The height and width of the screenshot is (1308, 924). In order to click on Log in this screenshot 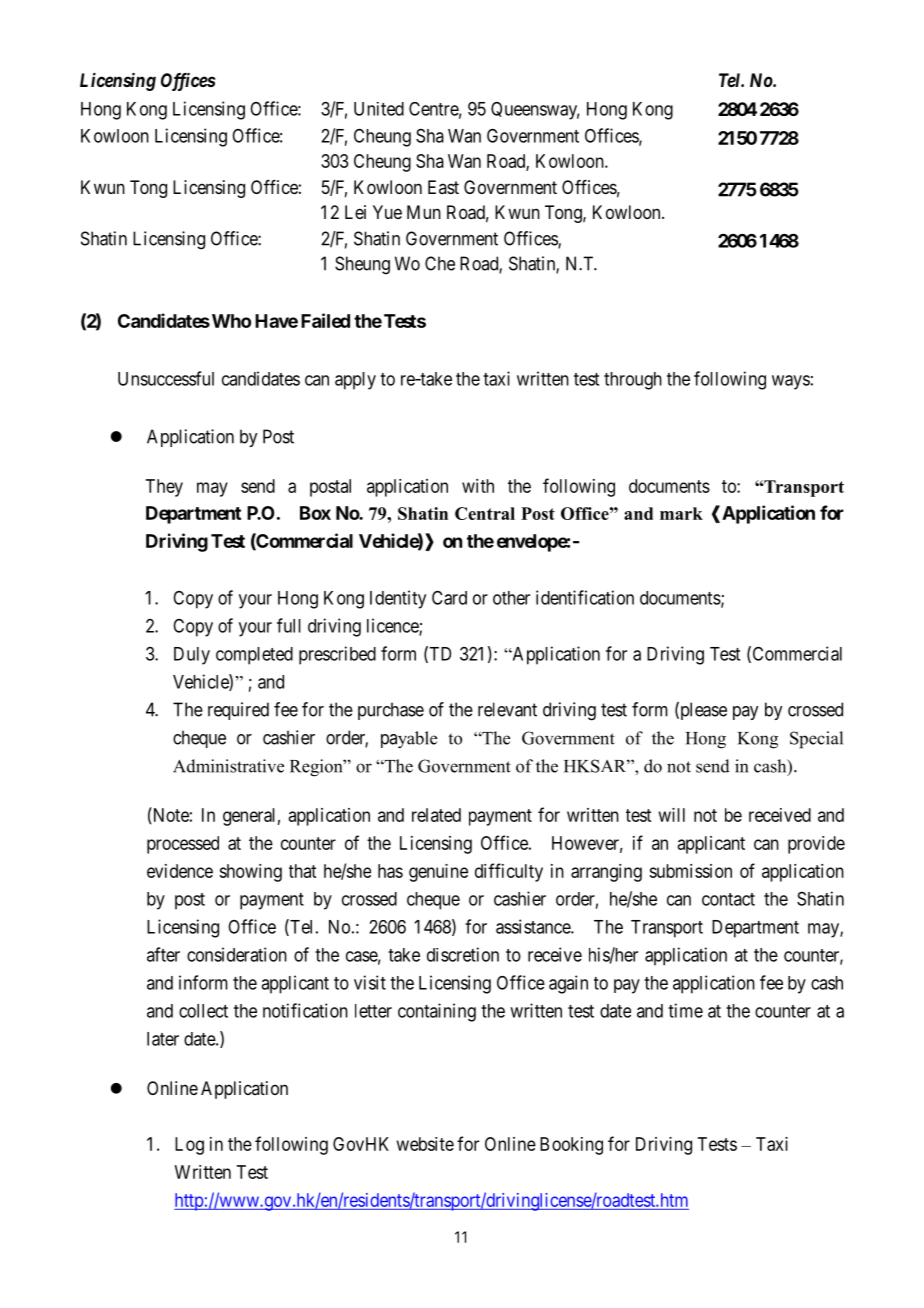, I will do `click(189, 1146)`.
